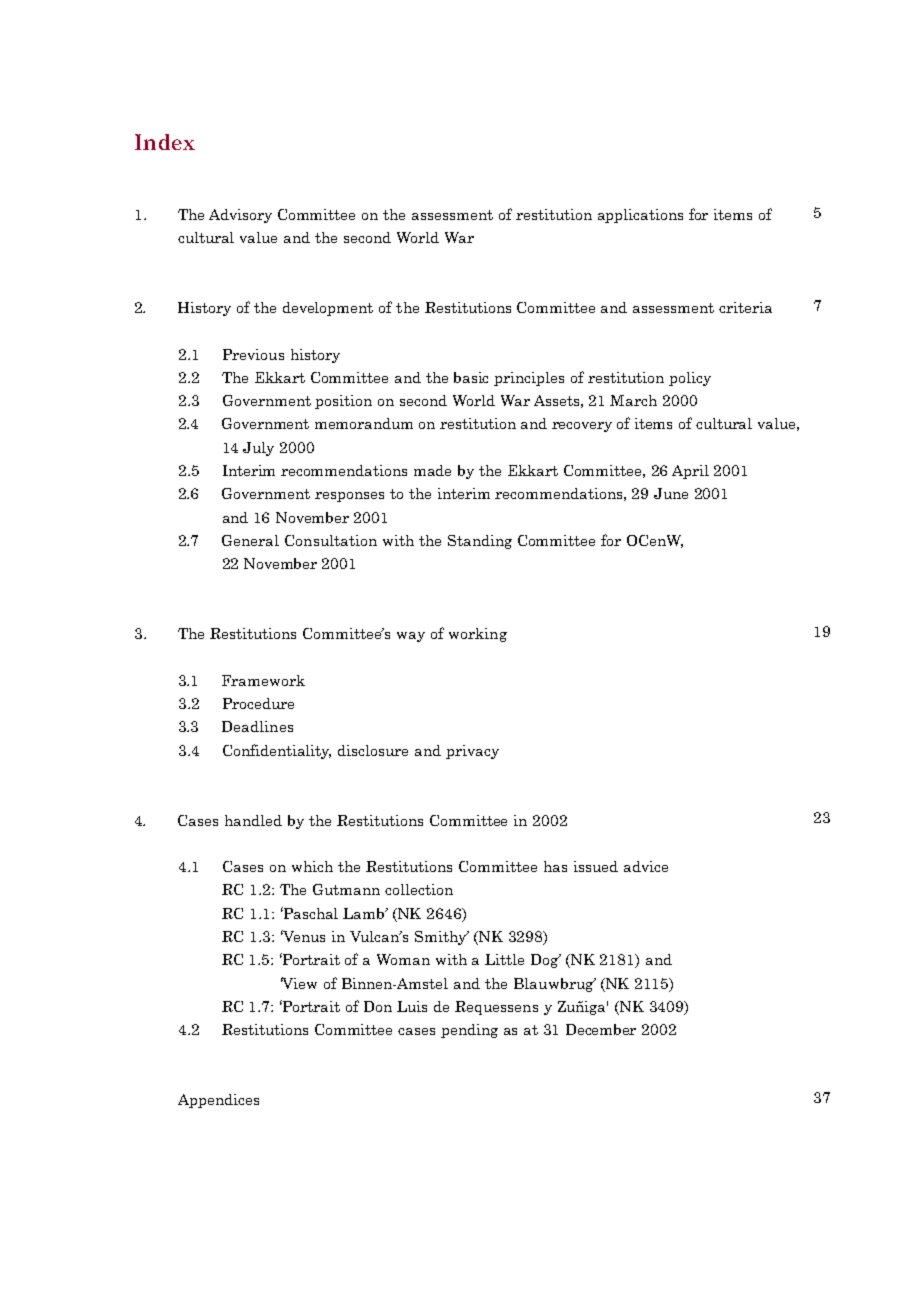 This page has width=924, height=1308. I want to click on advice, so click(646, 866).
